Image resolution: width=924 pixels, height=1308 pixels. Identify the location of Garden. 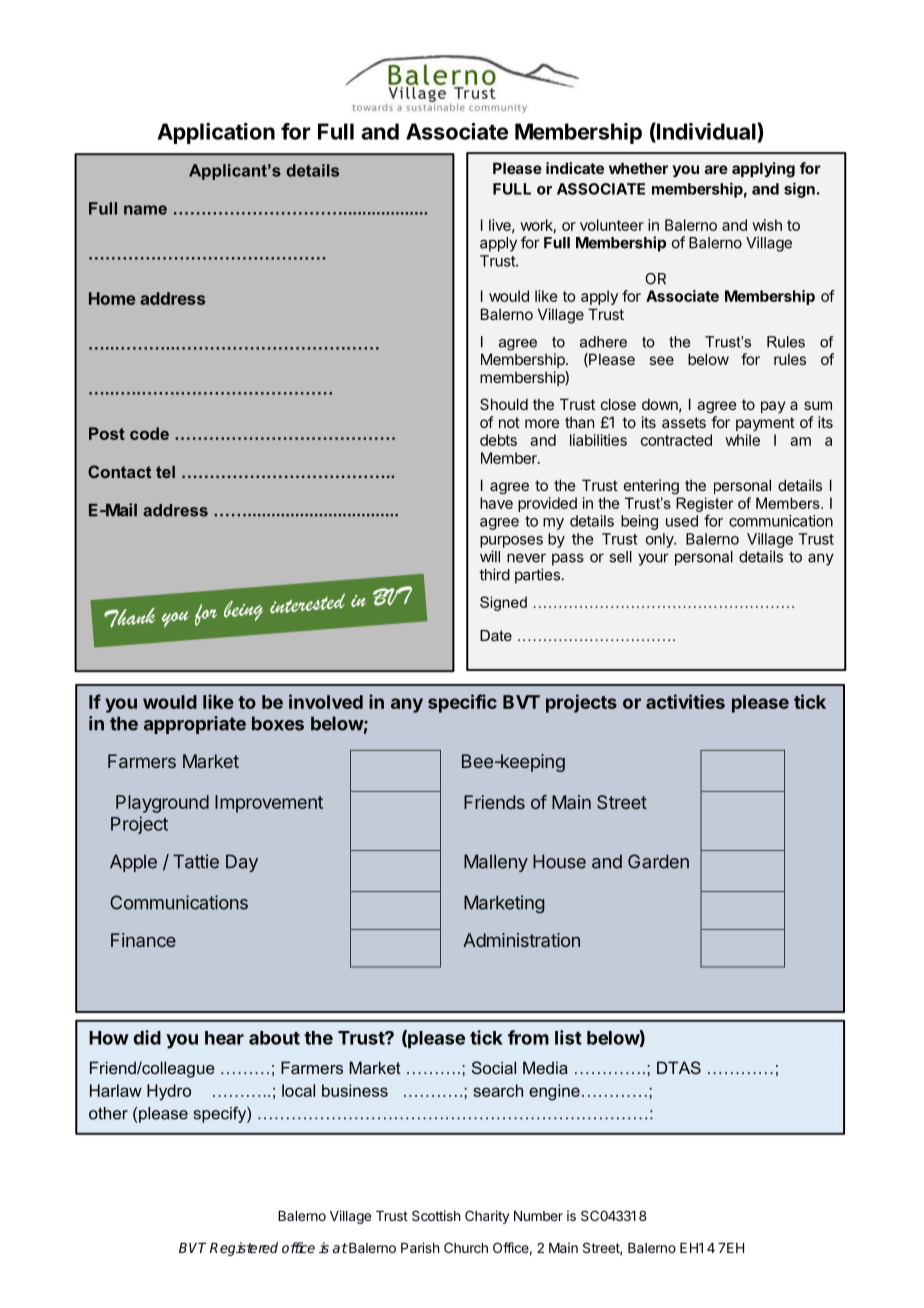
(658, 861).
